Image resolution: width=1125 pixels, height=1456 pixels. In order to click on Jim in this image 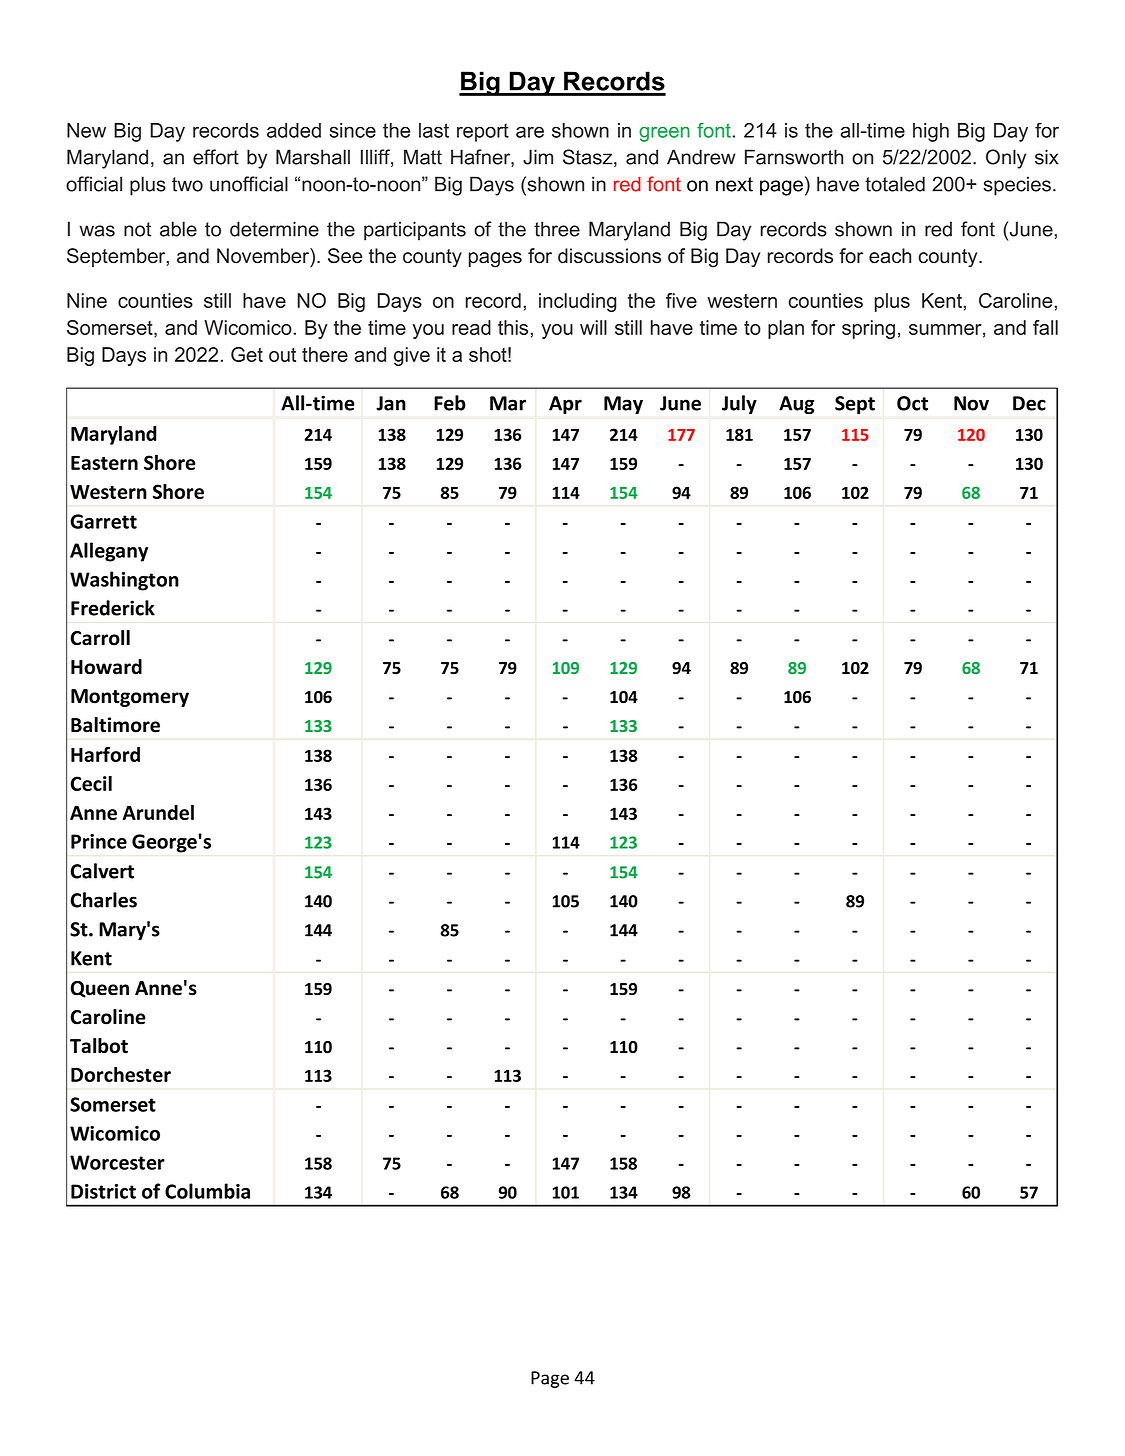, I will do `click(538, 157)`.
